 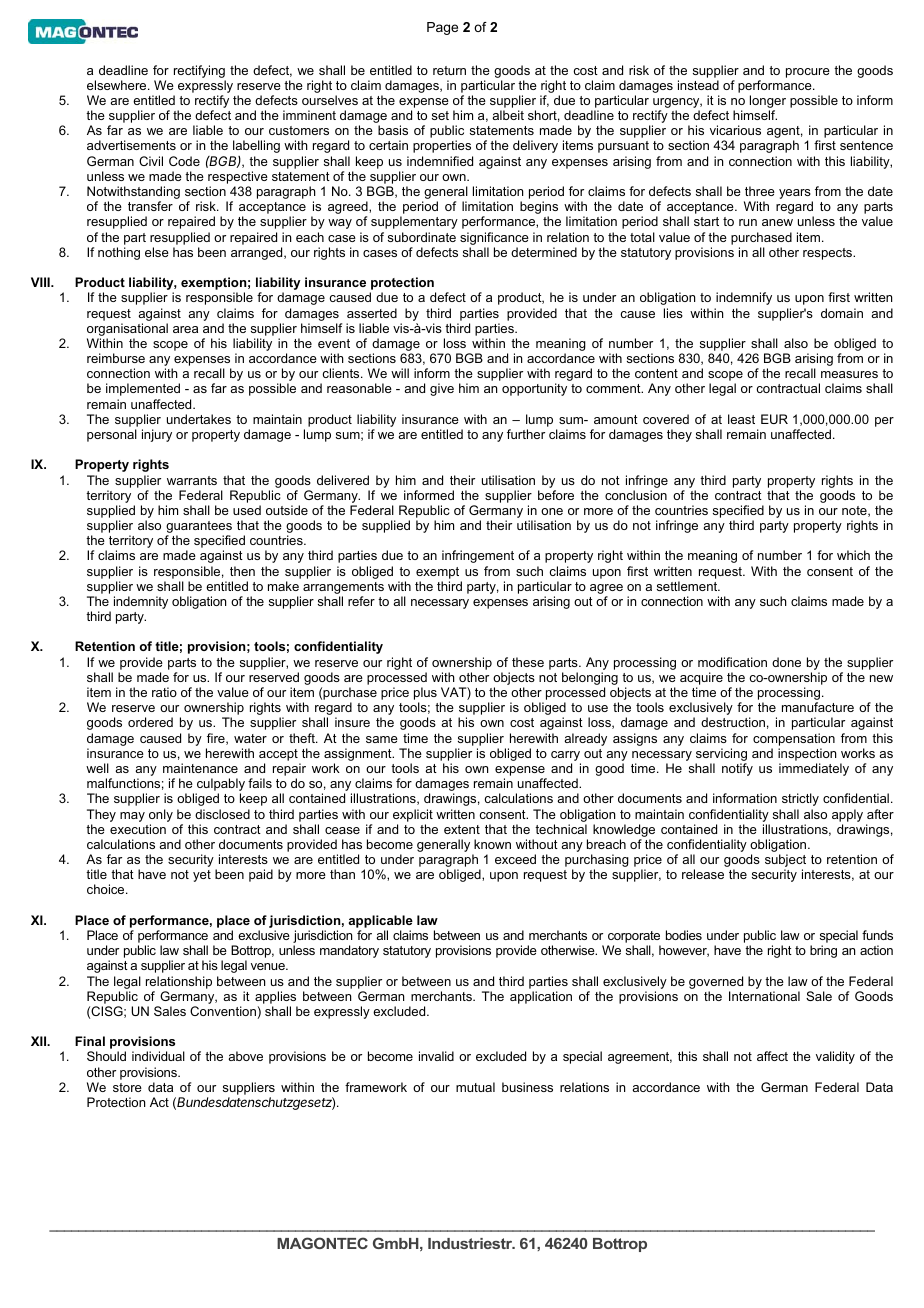 What do you see at coordinates (449, 70) in the screenshot?
I see `return` at bounding box center [449, 70].
